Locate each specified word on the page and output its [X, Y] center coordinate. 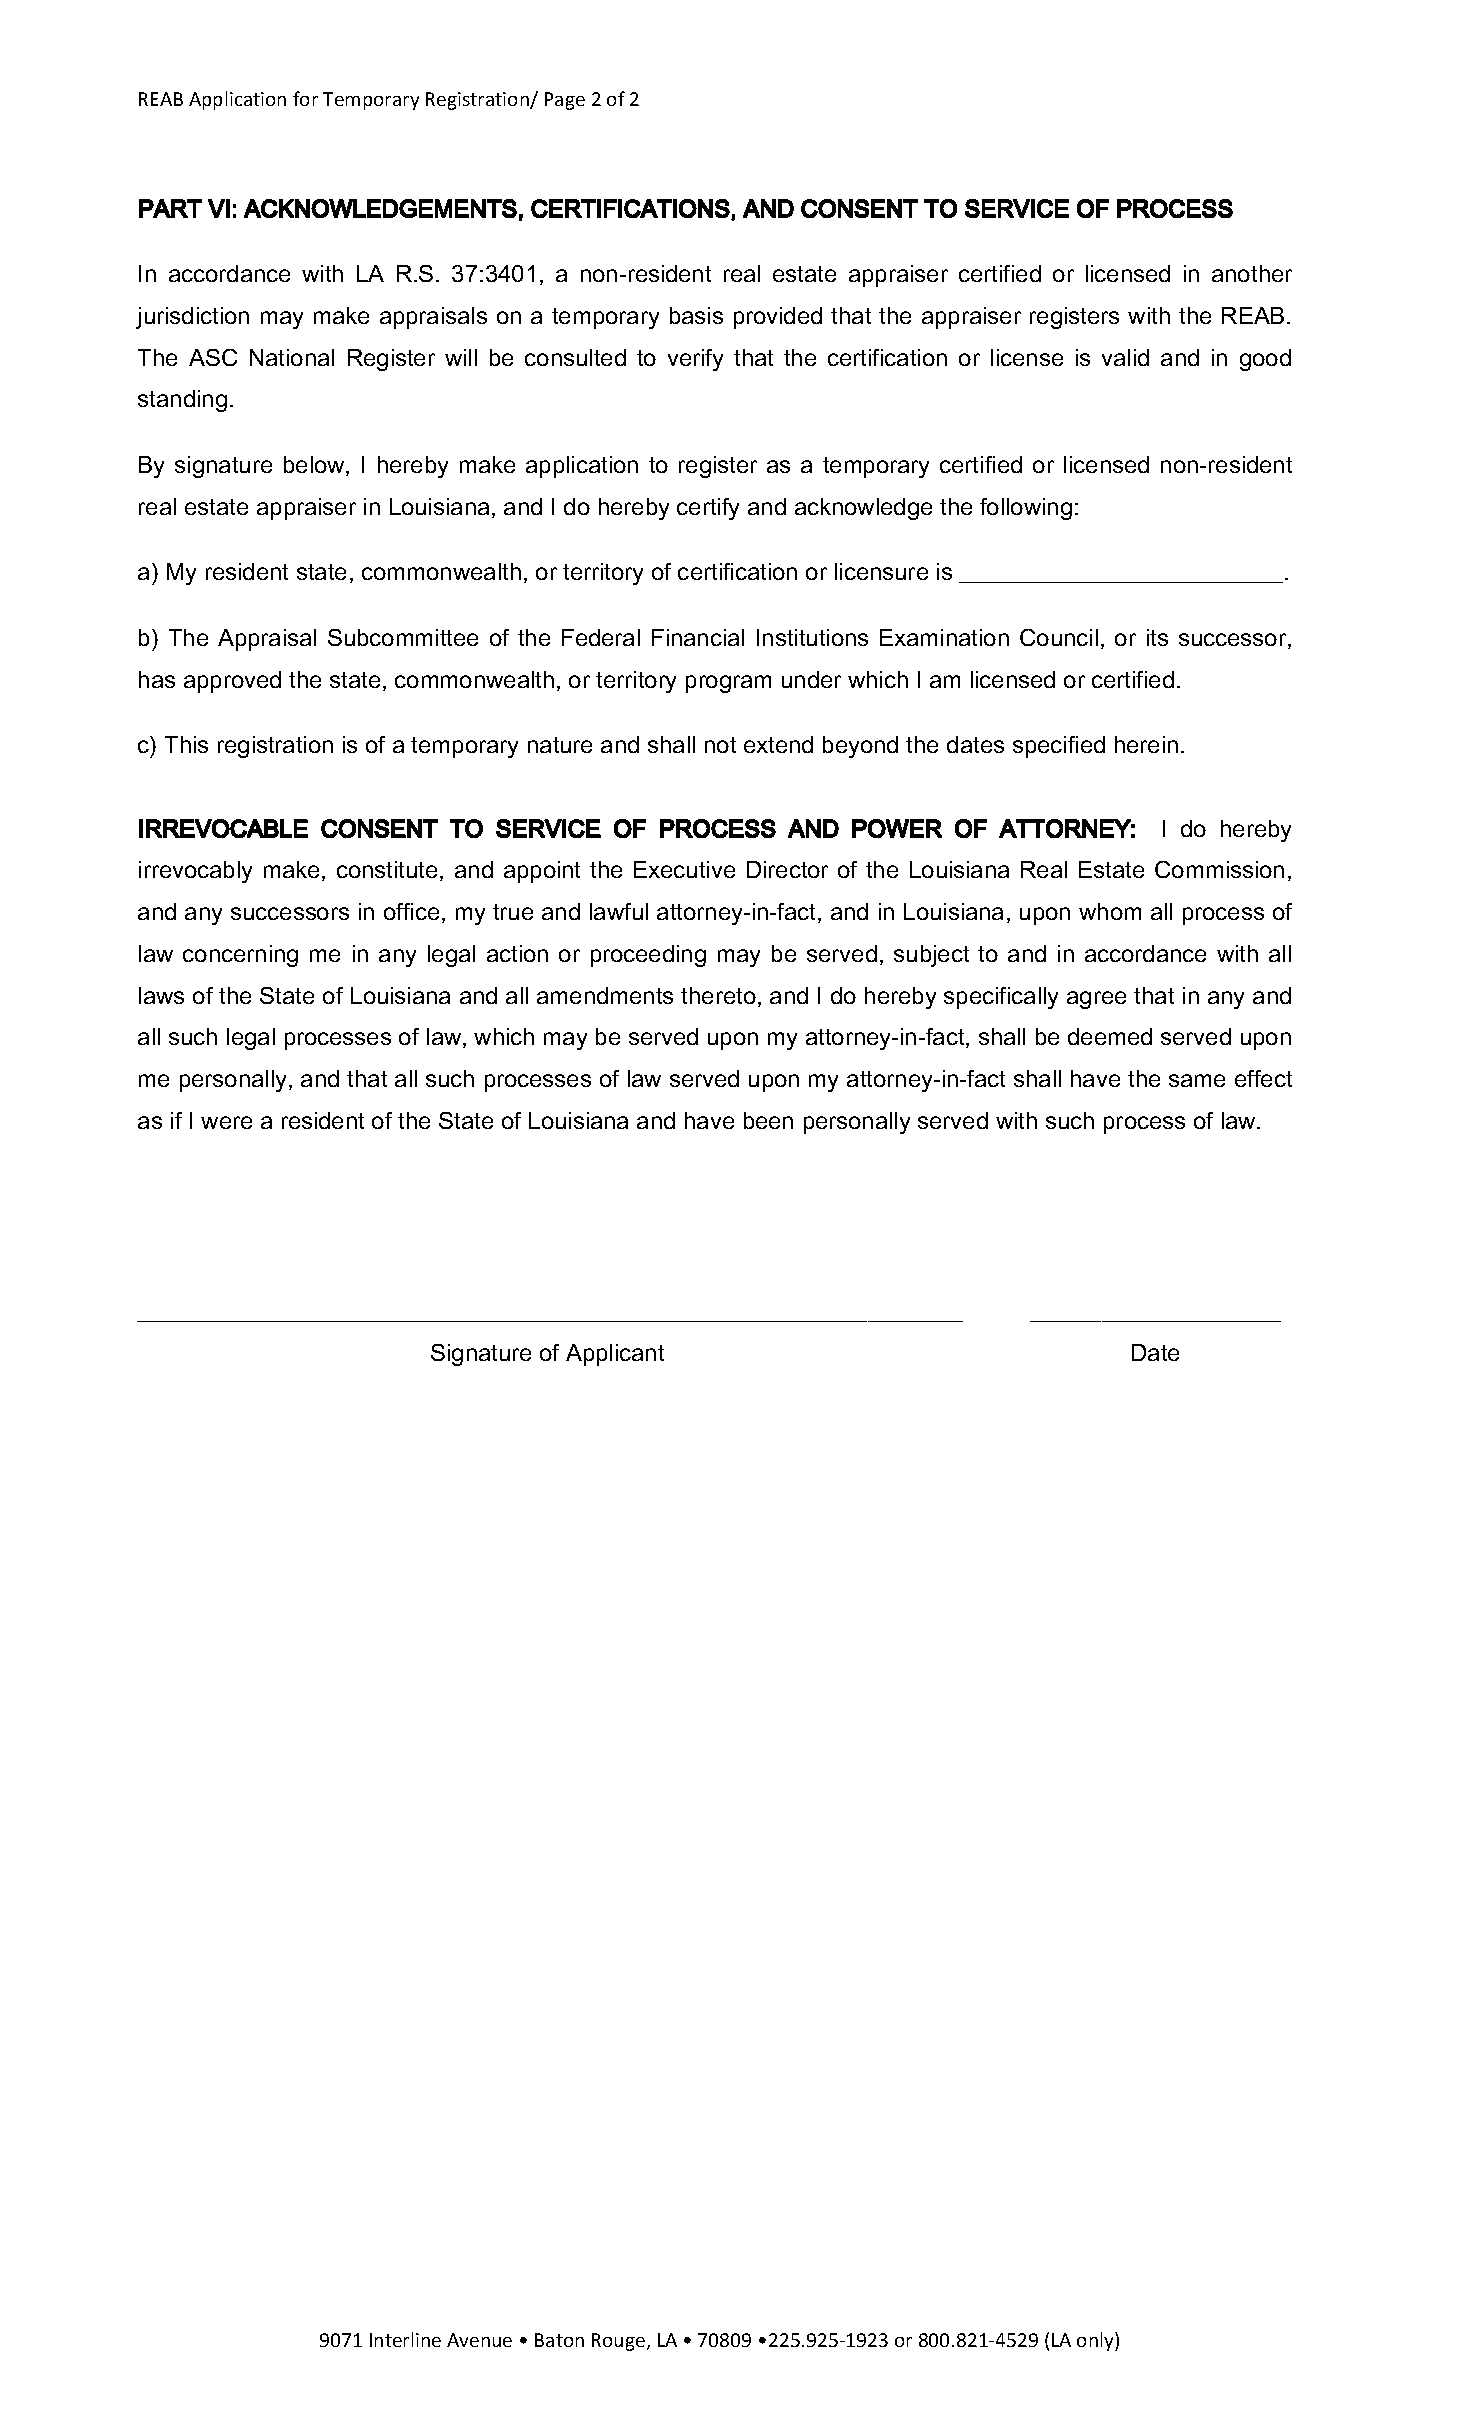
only [1096, 2341]
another [1252, 273]
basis [696, 315]
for [305, 98]
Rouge [618, 2342]
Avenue [479, 2340]
